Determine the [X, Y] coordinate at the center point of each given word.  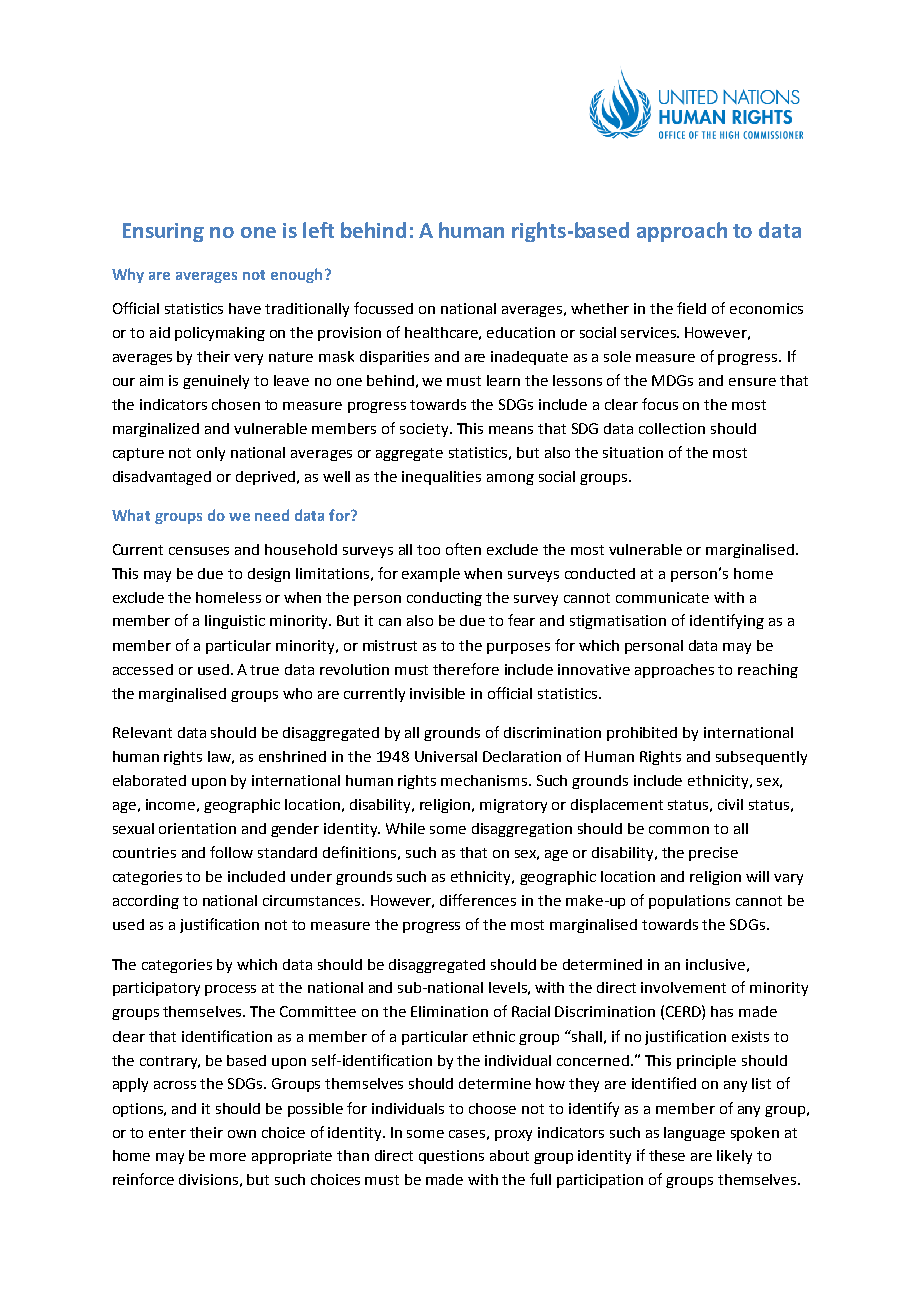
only [211, 454]
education [521, 332]
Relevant [142, 732]
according [146, 902]
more [228, 1157]
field [691, 308]
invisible [437, 693]
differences [478, 900]
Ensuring [163, 232]
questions [451, 1157]
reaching [768, 671]
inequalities [441, 478]
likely [734, 1157]
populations [689, 902]
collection [672, 428]
